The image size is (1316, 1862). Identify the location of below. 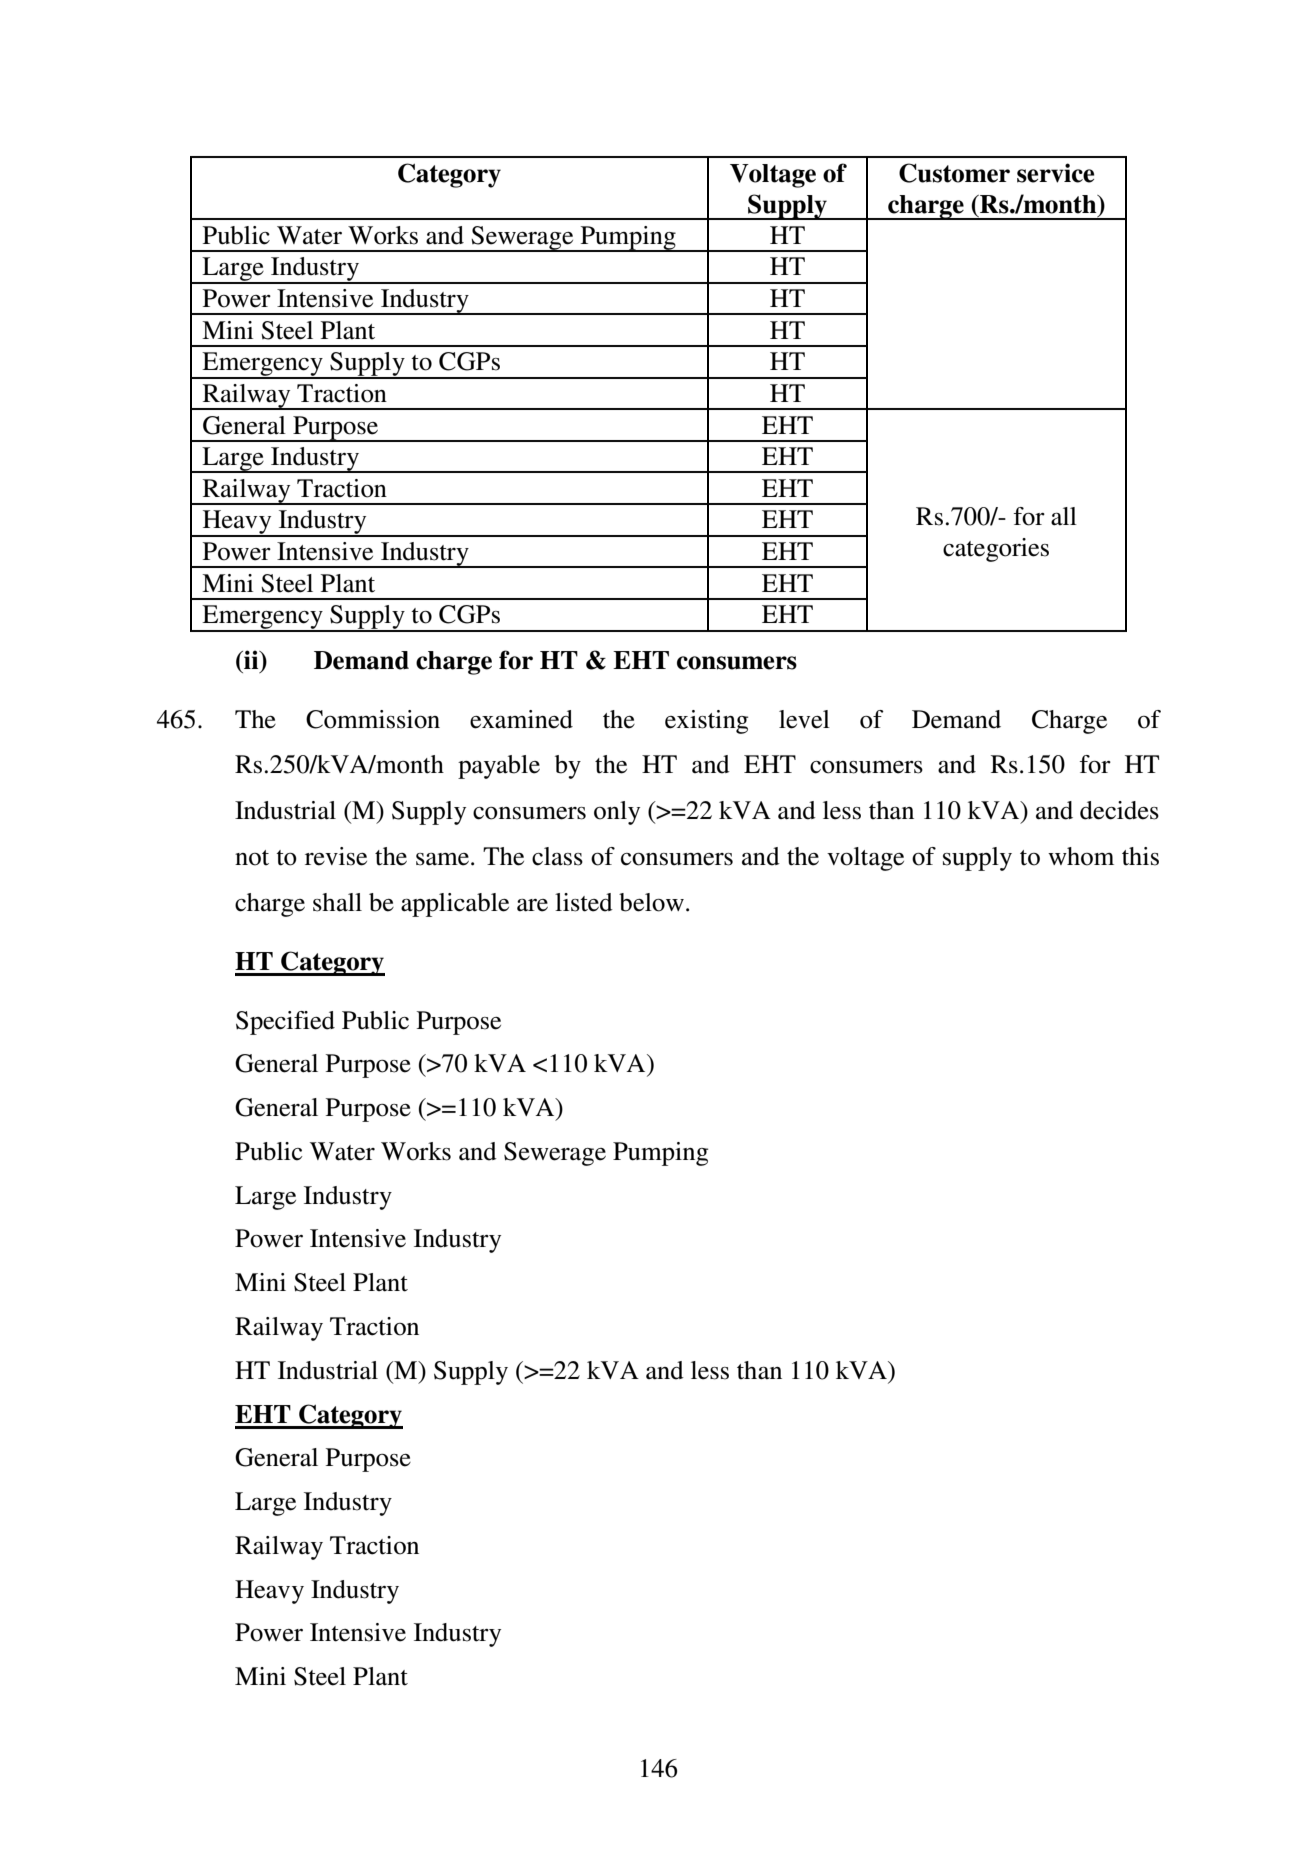
(651, 902).
